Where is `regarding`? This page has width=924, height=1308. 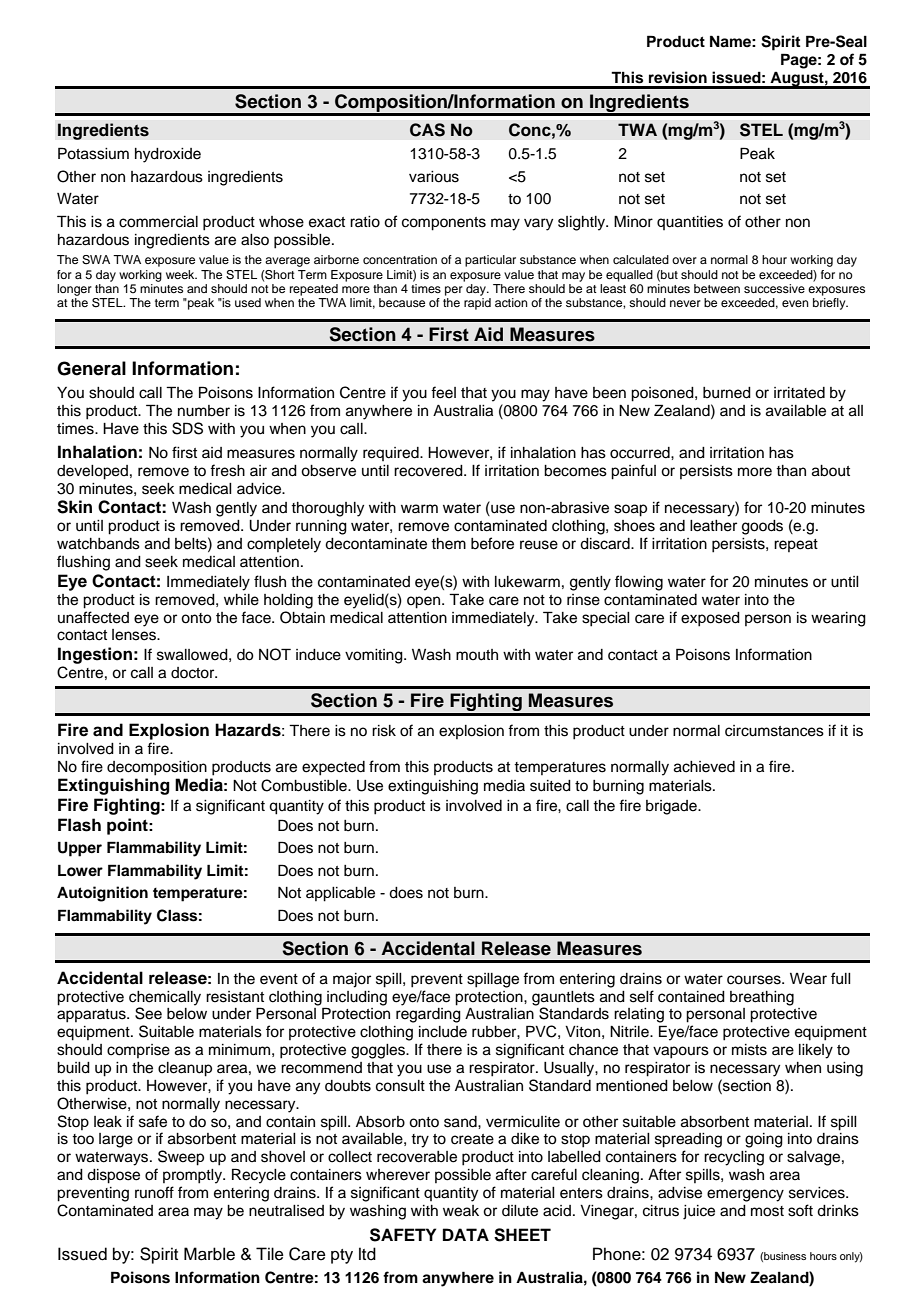 regarding is located at coordinates (428, 1015).
